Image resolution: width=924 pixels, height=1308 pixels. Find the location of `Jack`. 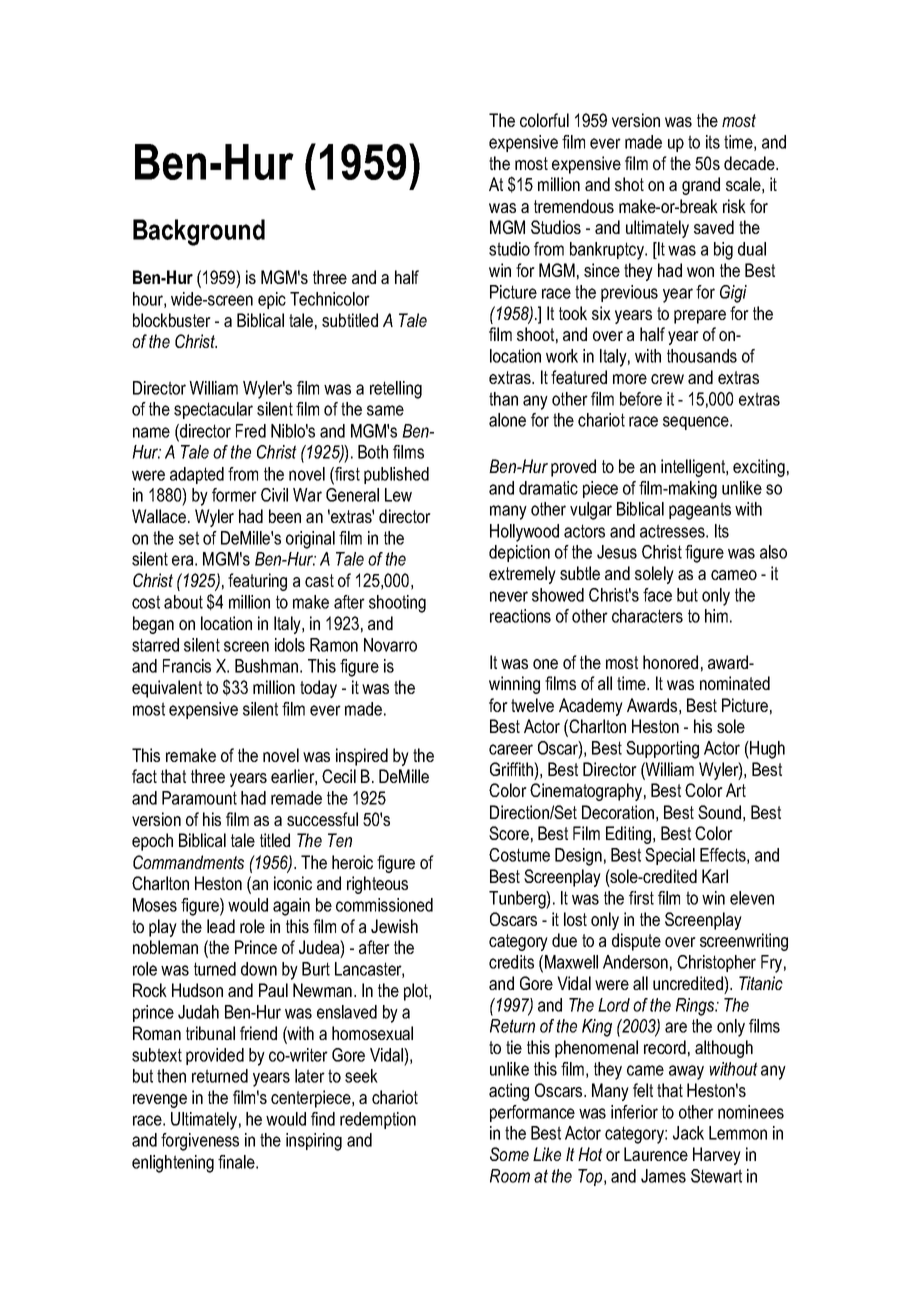

Jack is located at coordinates (688, 1133).
